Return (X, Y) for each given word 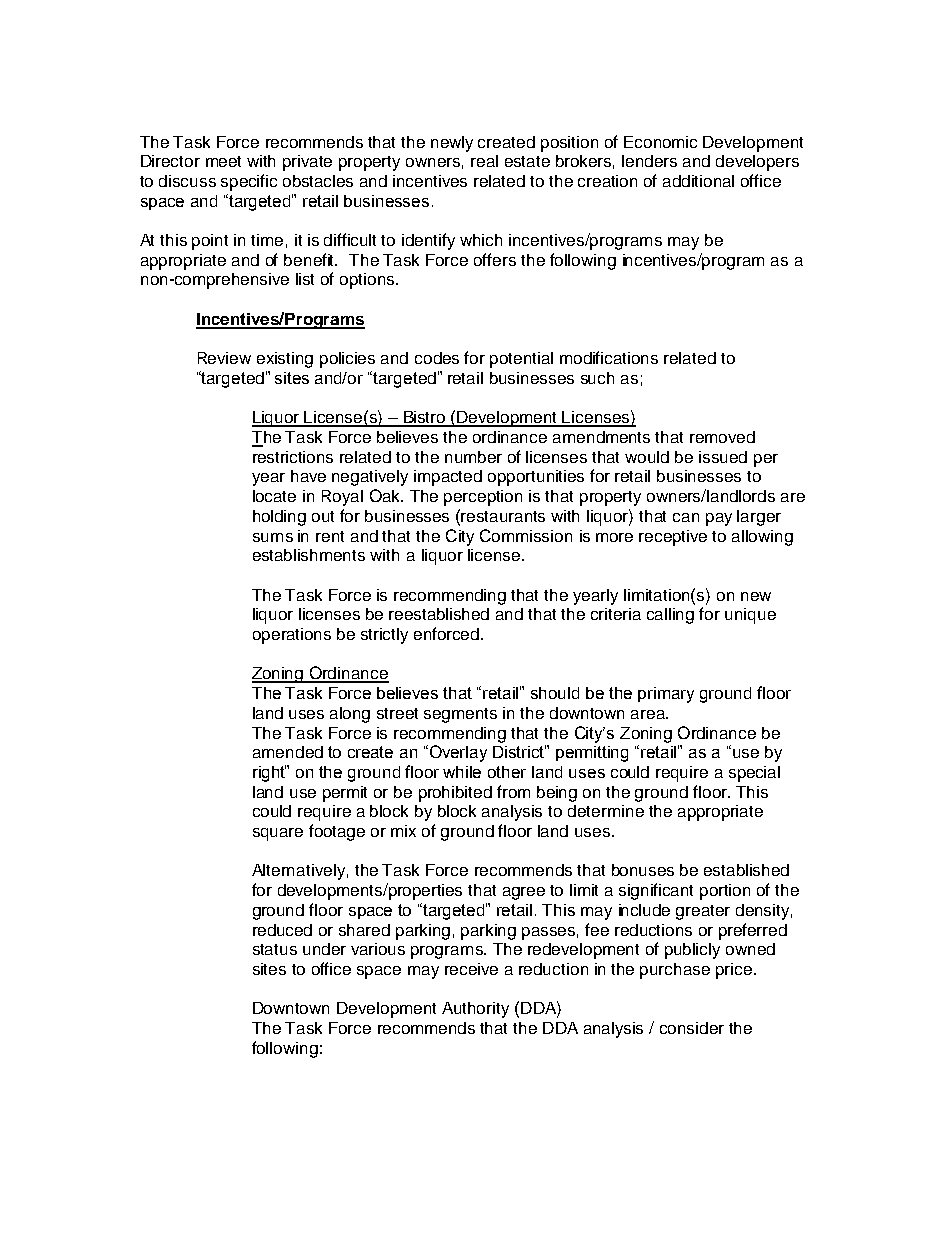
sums (273, 537)
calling (670, 616)
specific (249, 182)
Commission (526, 535)
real (484, 161)
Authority (475, 1010)
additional (698, 181)
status (275, 949)
